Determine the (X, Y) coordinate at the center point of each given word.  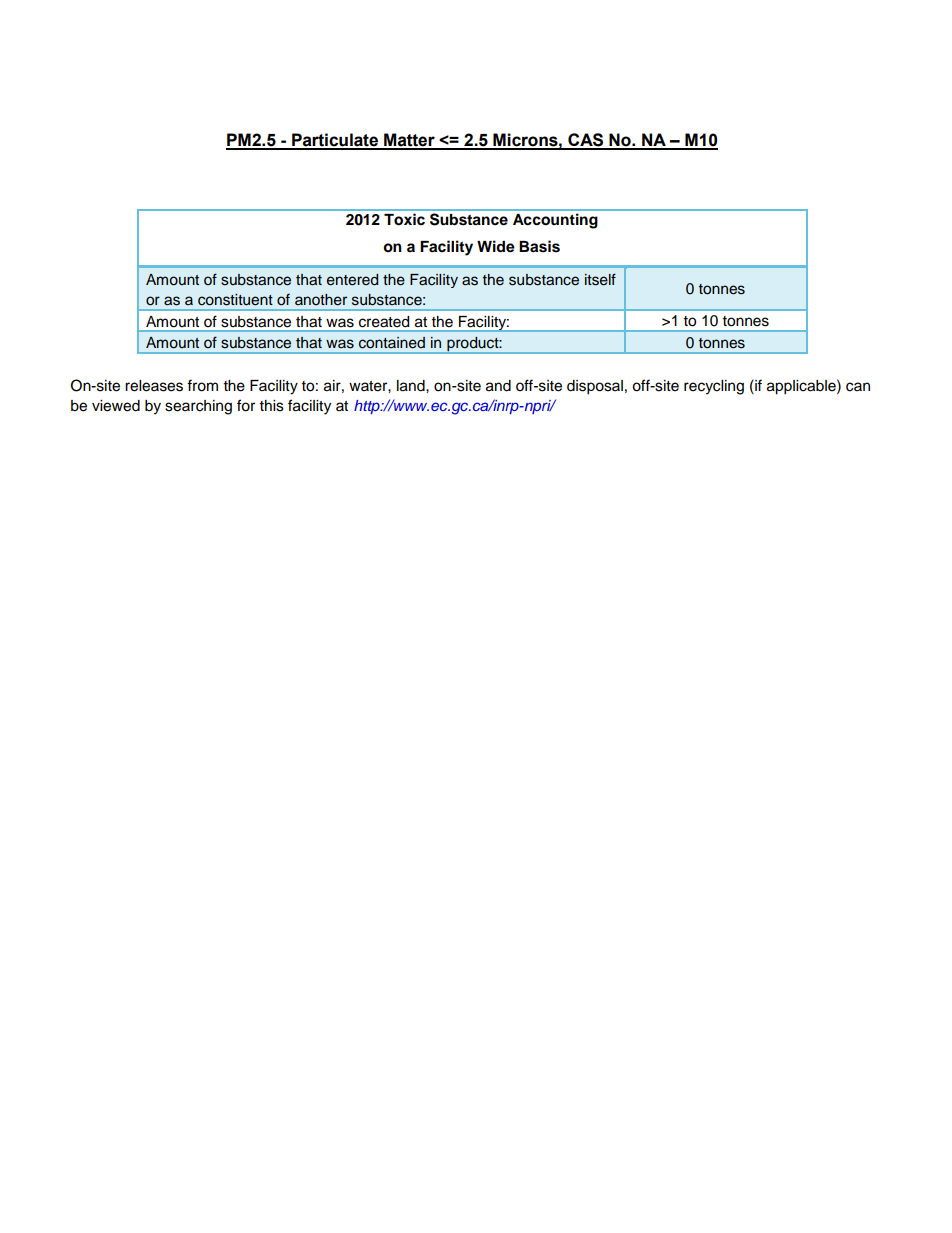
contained (392, 343)
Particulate (335, 141)
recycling (714, 387)
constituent (235, 300)
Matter (409, 141)
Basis (539, 246)
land (412, 386)
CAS (585, 141)
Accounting (555, 221)
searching (198, 407)
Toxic (404, 219)
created (384, 322)
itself (600, 279)
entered (352, 280)
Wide (496, 246)
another (321, 300)
